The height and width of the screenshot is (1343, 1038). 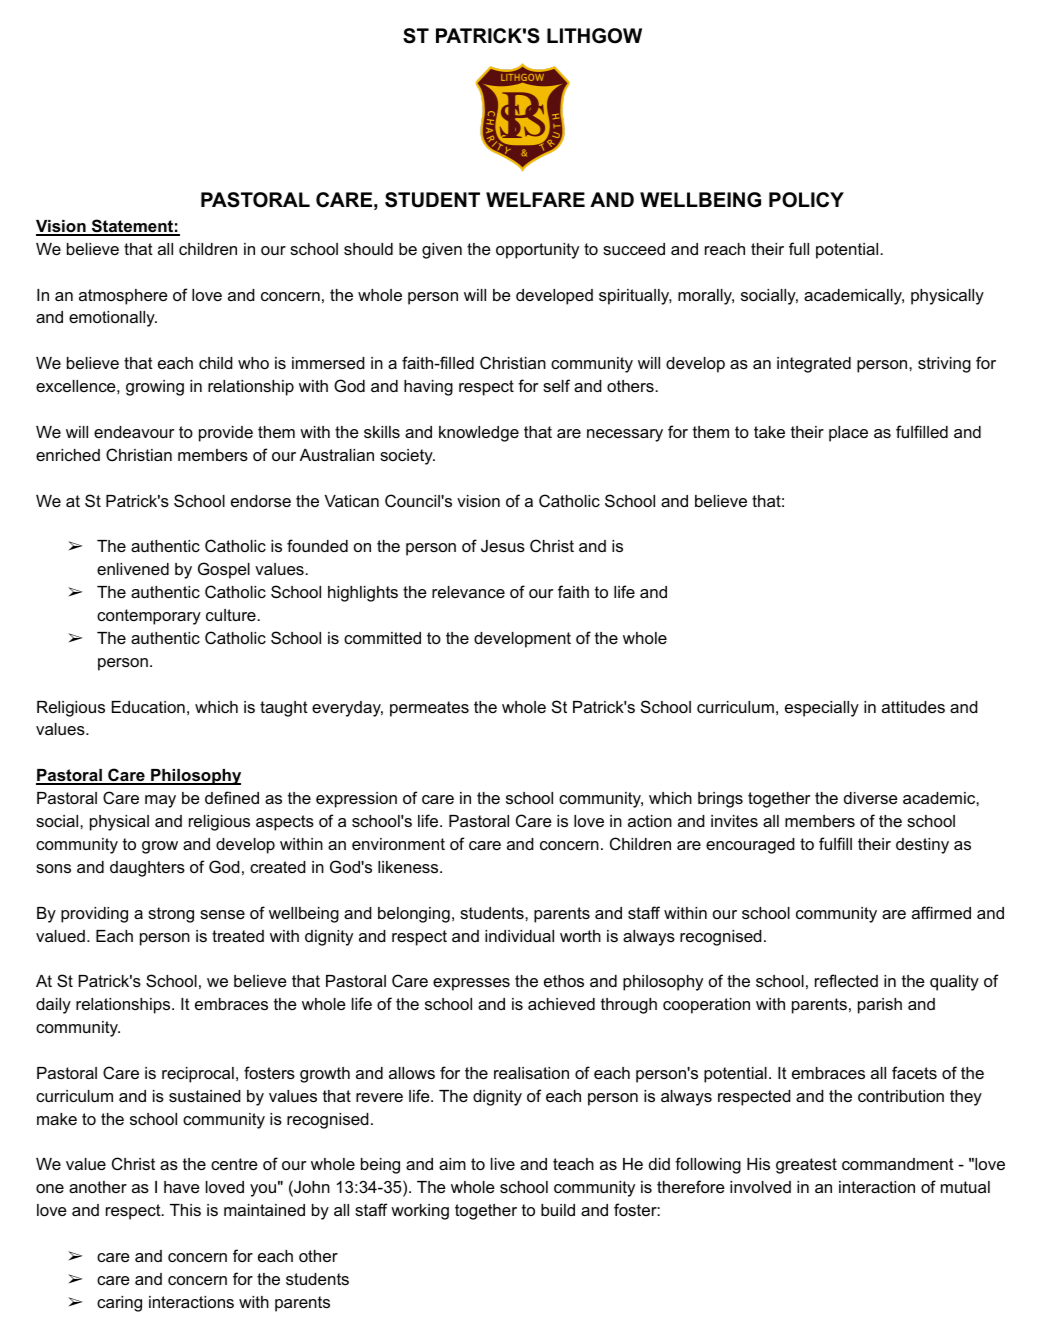 What do you see at coordinates (806, 200) in the screenshot?
I see `POLICY` at bounding box center [806, 200].
